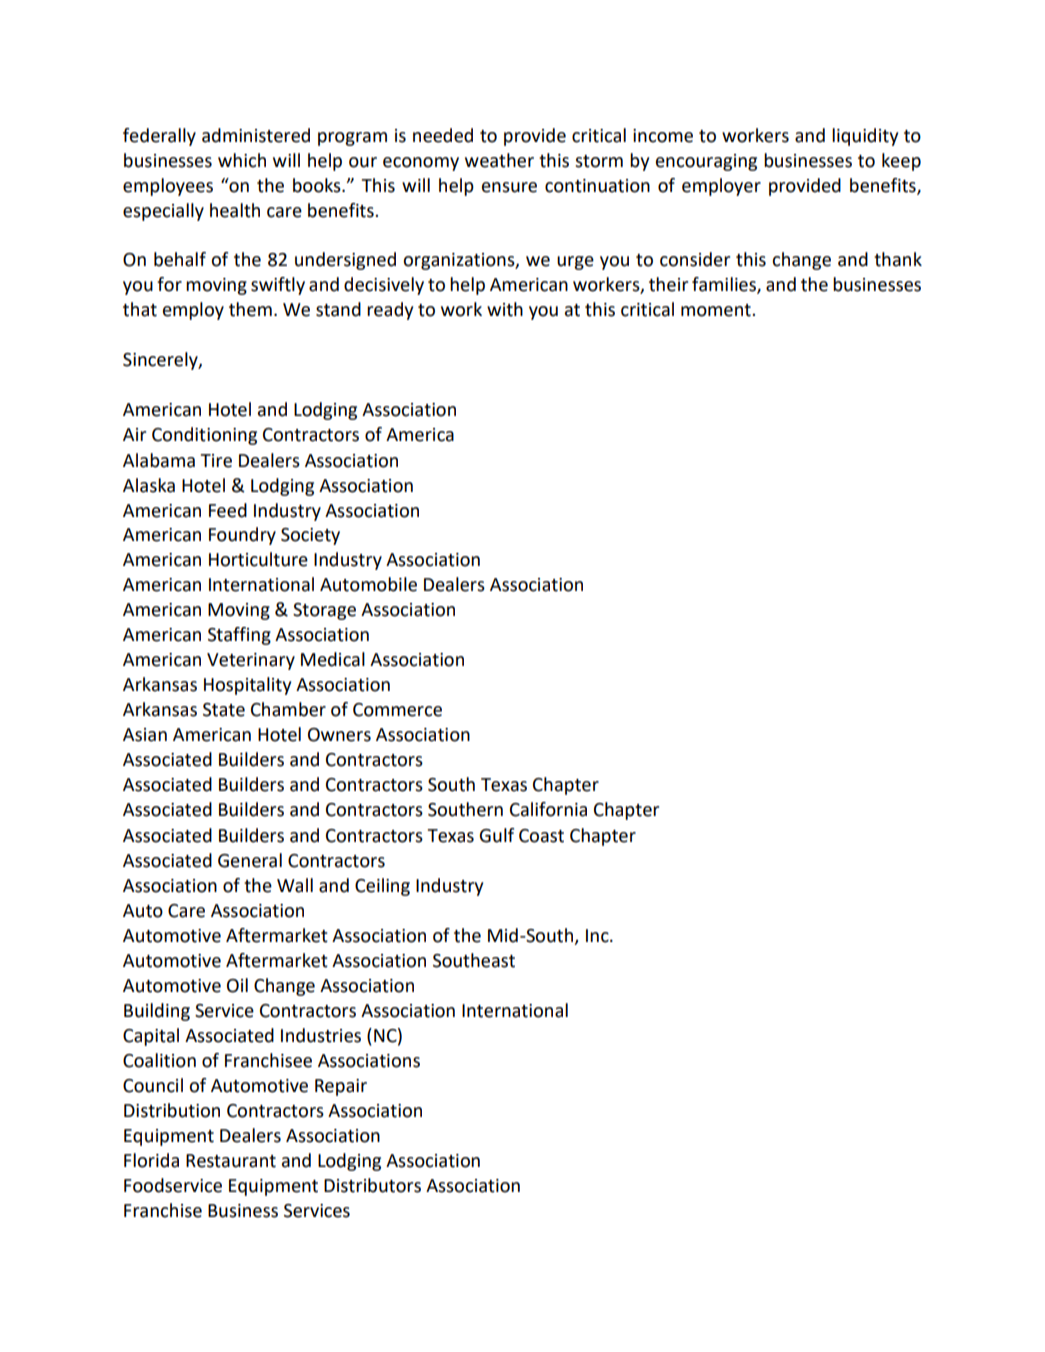 This document has width=1045, height=1352. What do you see at coordinates (499, 160) in the document?
I see `weather` at bounding box center [499, 160].
